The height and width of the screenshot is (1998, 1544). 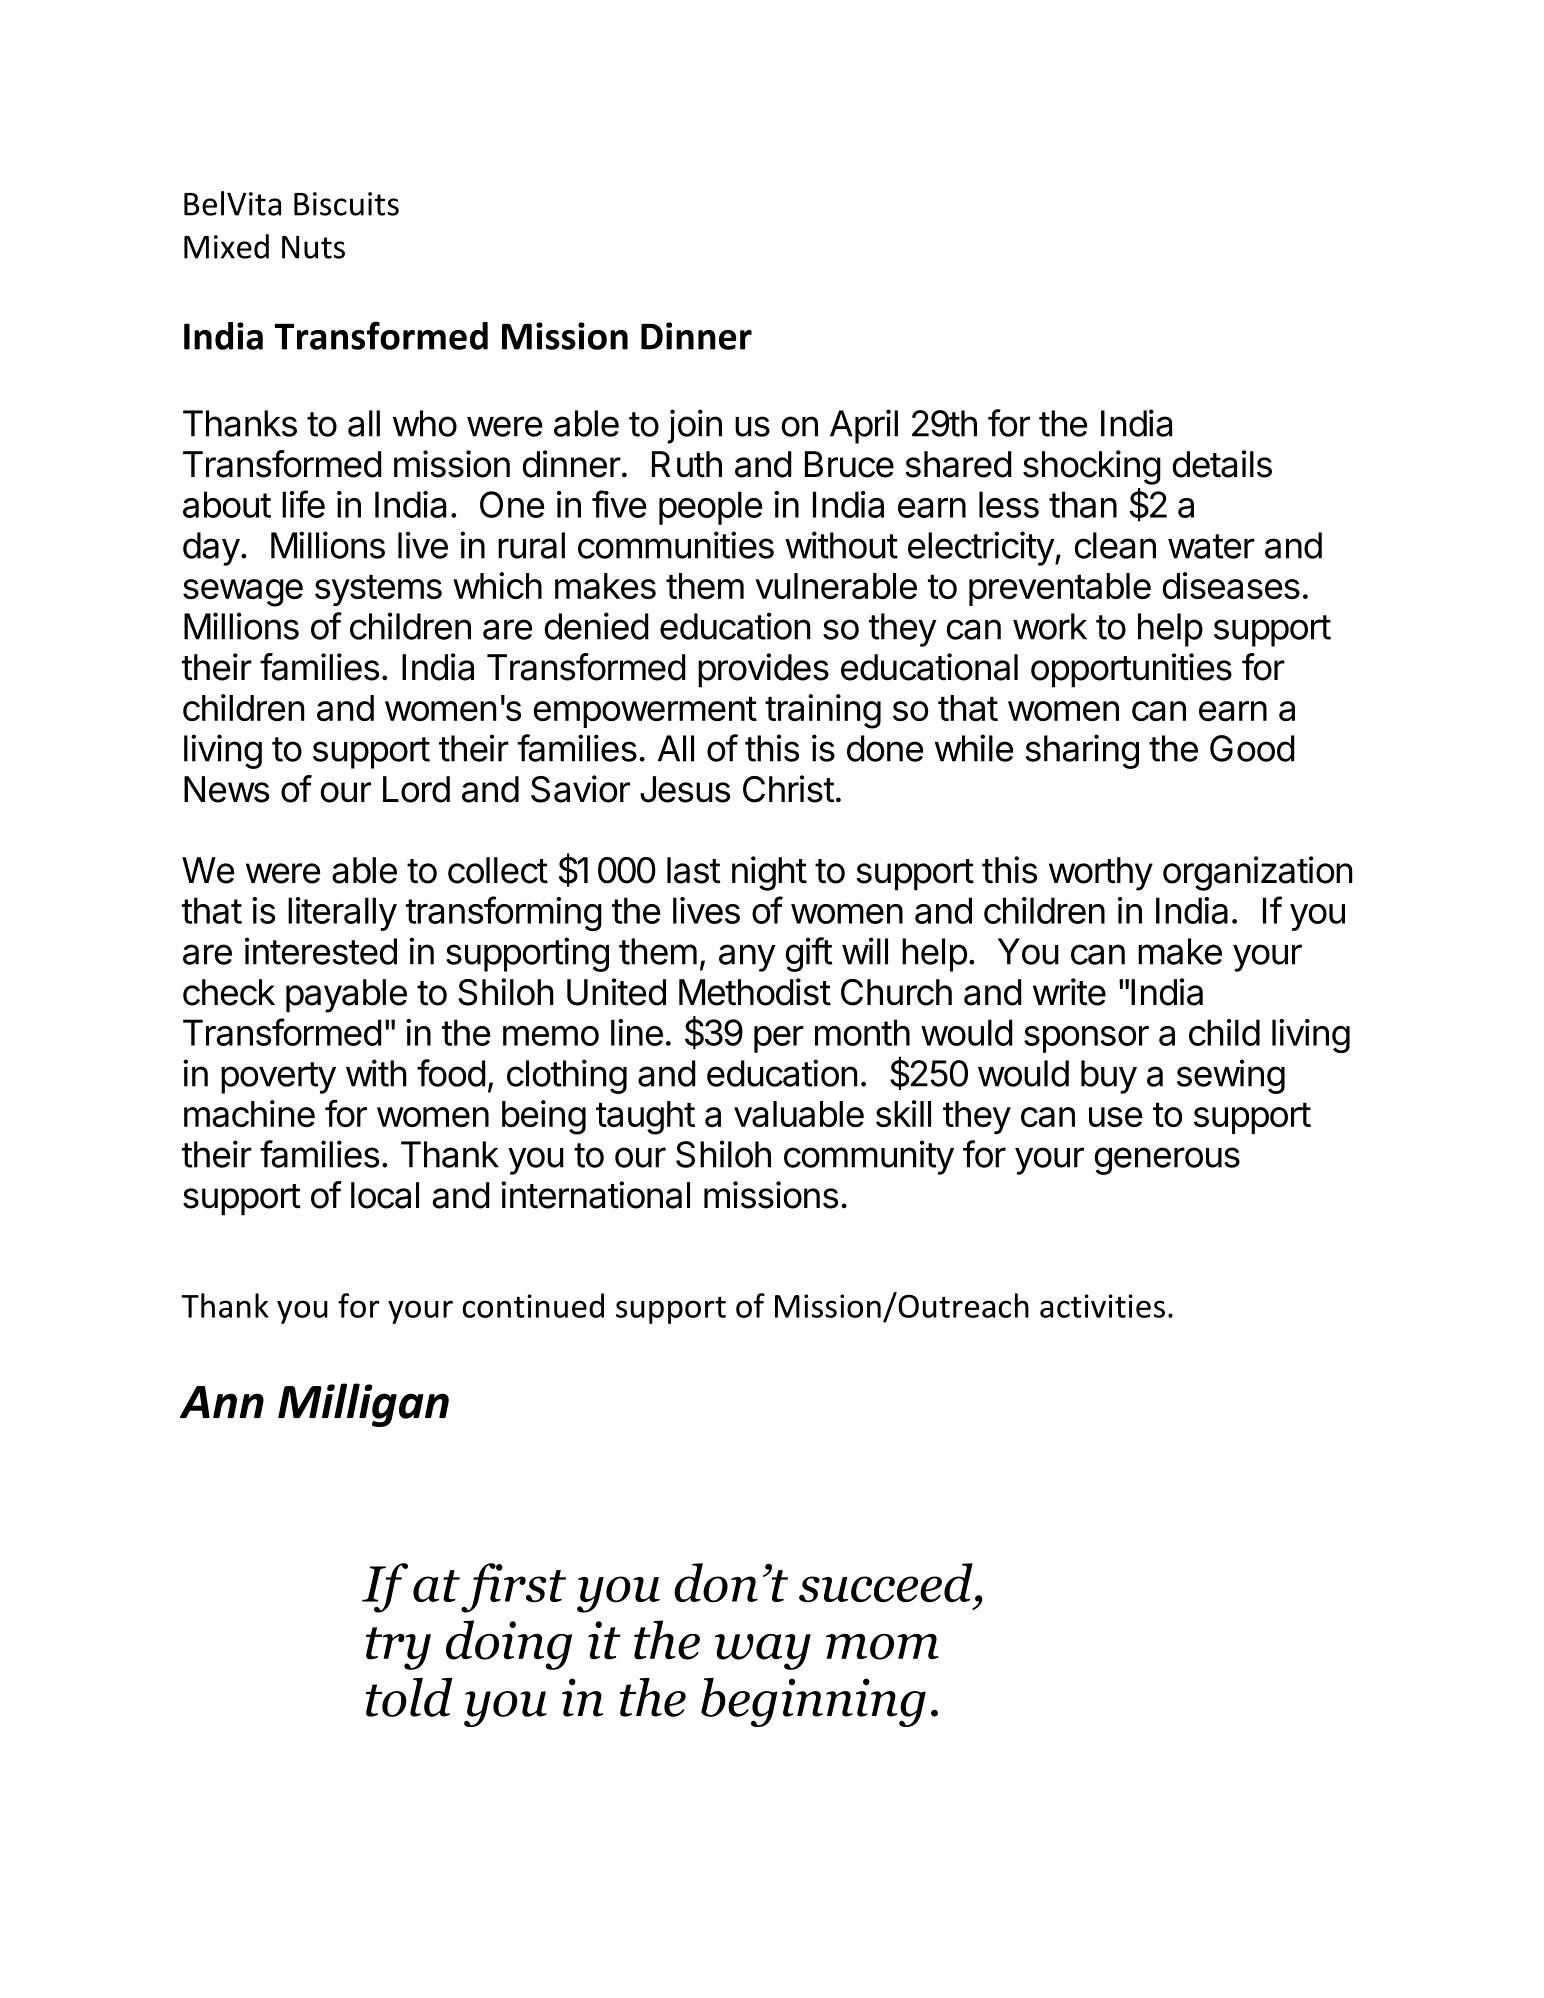 What do you see at coordinates (769, 873) in the screenshot?
I see `night` at bounding box center [769, 873].
